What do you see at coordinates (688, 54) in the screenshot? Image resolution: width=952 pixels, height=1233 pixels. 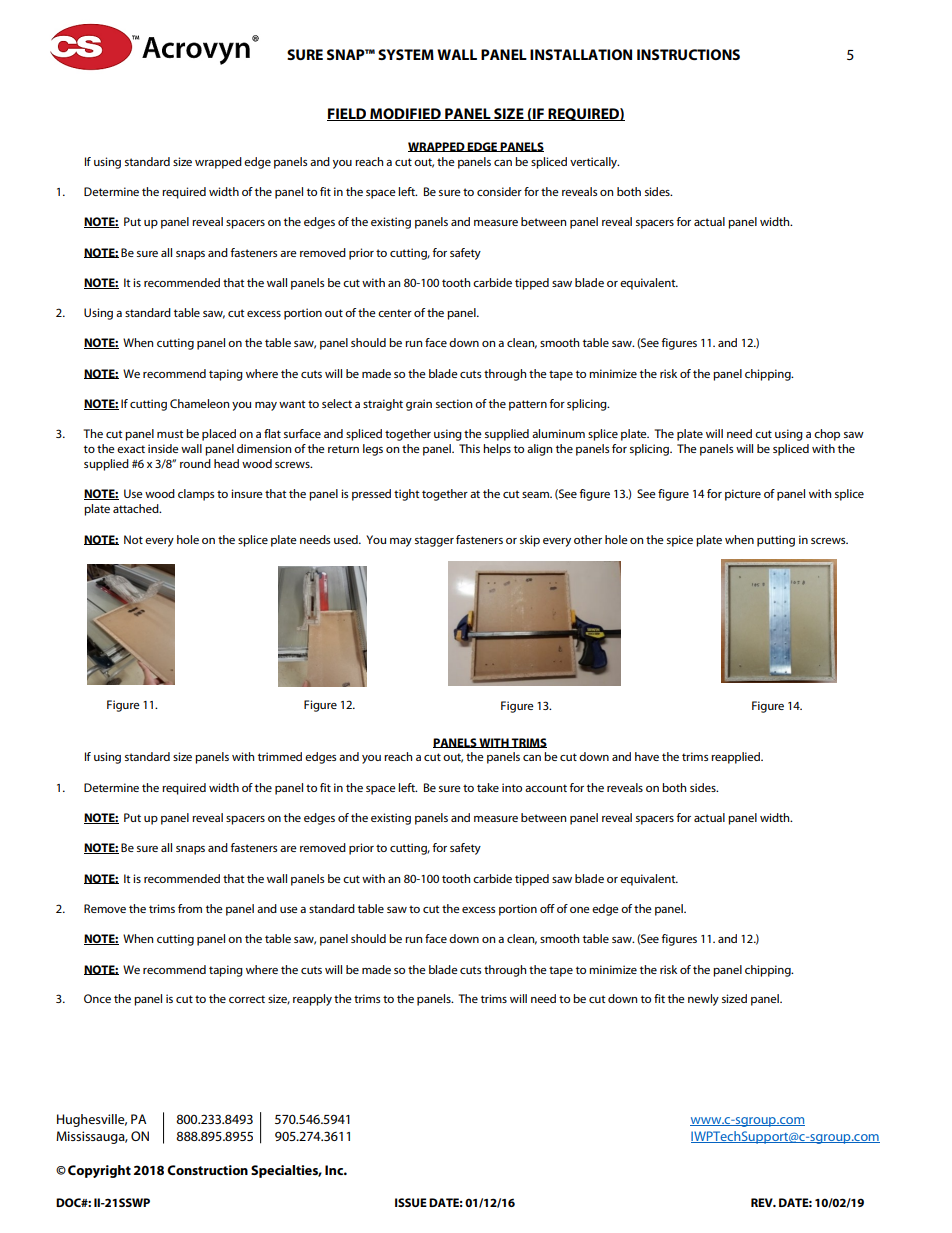 I see `INSTRUCTIONS` at bounding box center [688, 54].
